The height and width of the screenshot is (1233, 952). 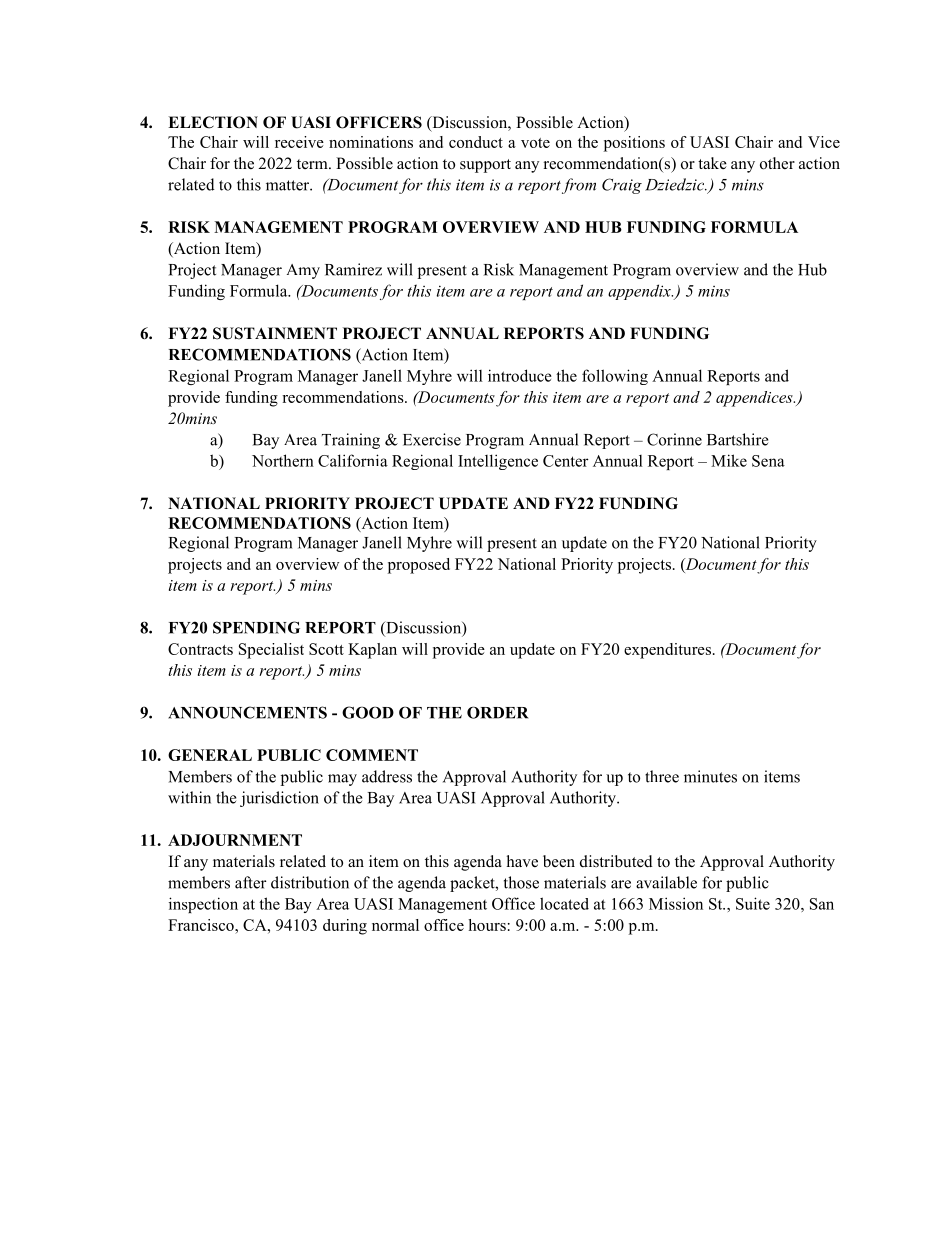 What do you see at coordinates (521, 882) in the screenshot?
I see `those` at bounding box center [521, 882].
